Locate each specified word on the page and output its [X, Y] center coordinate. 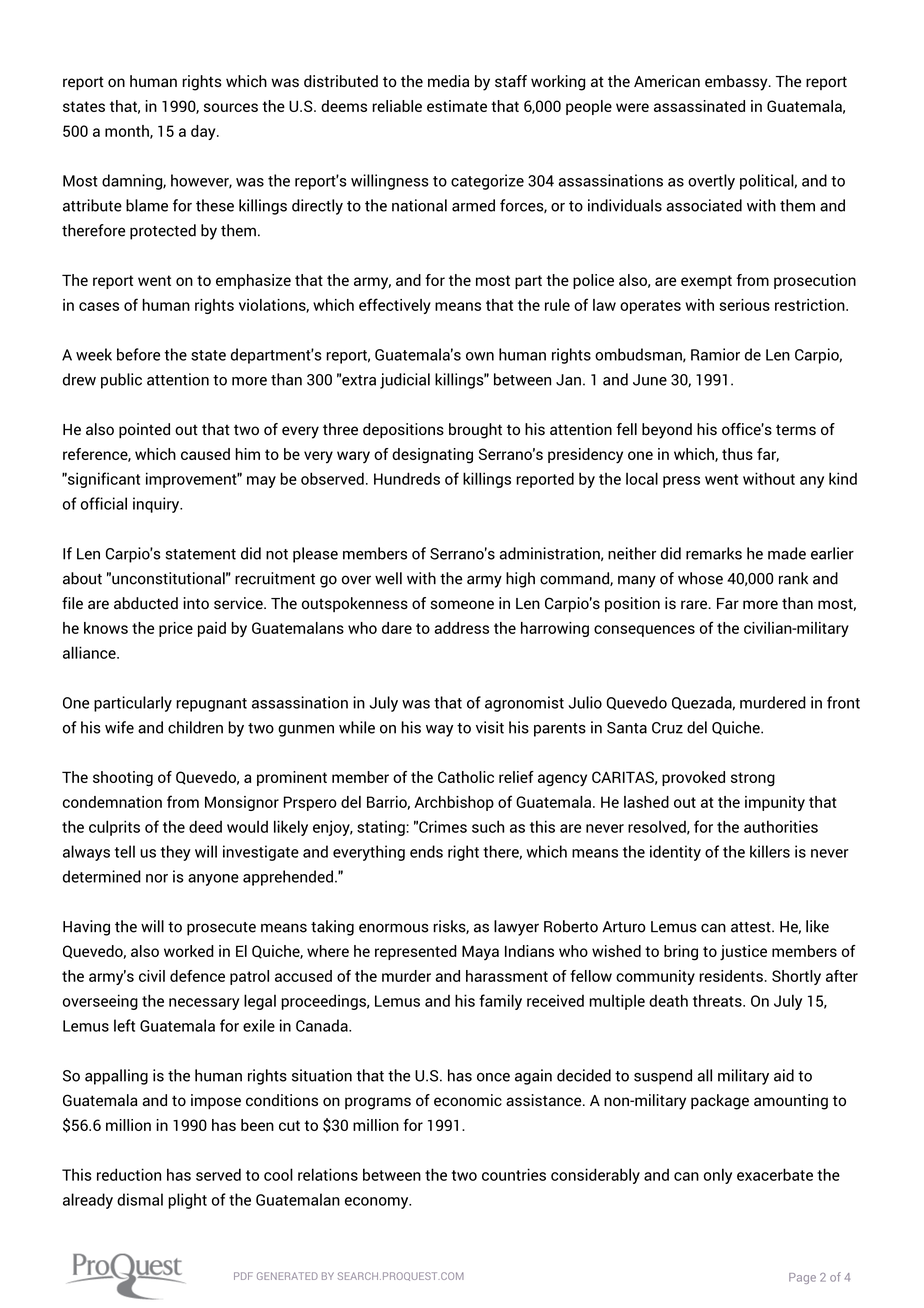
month [128, 132]
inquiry [157, 505]
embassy [737, 83]
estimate [457, 106]
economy [378, 1203]
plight [187, 1201]
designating [432, 456]
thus [737, 454]
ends [426, 851]
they [175, 853]
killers [770, 851]
